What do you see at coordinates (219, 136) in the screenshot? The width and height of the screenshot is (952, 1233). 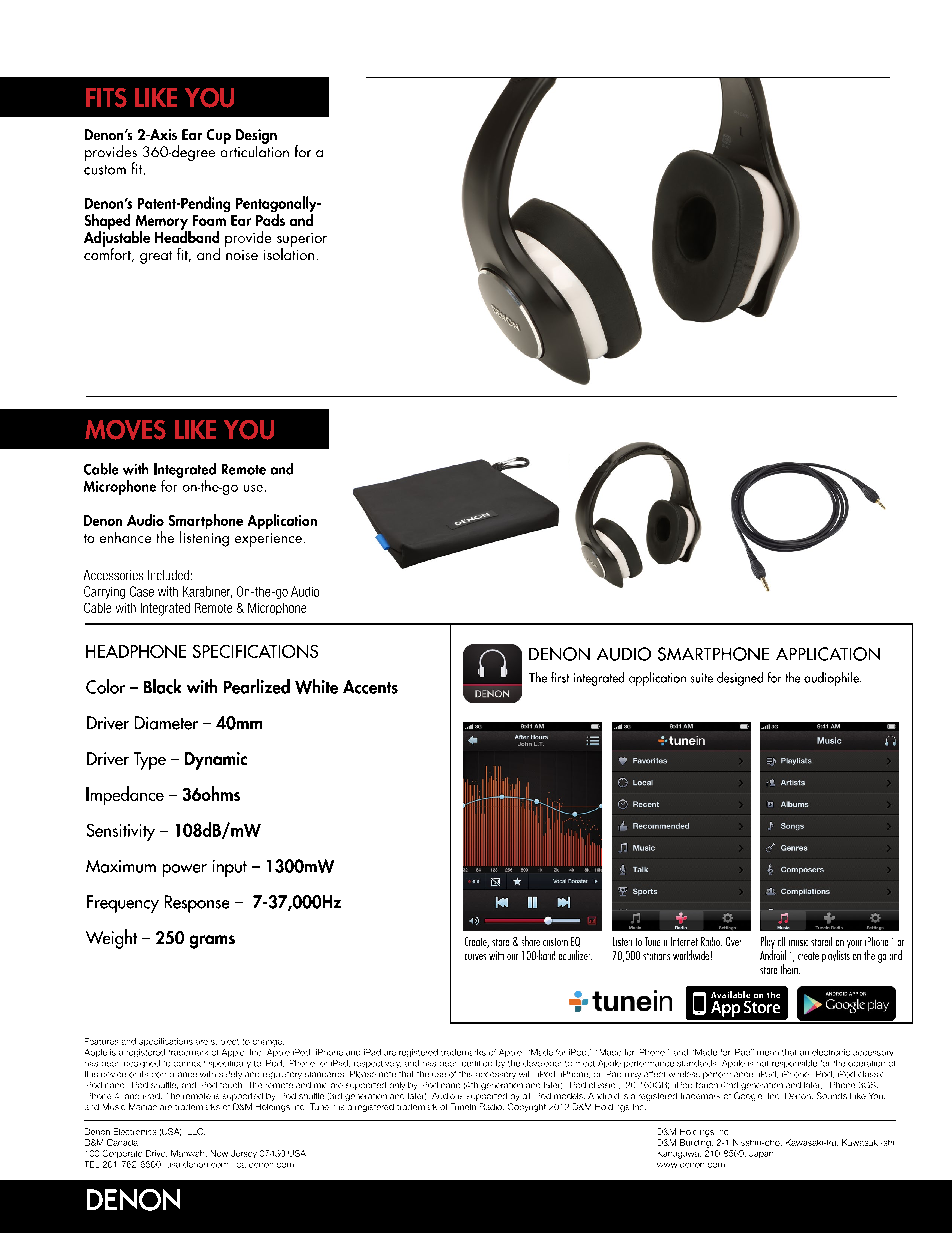 I see `Cup` at bounding box center [219, 136].
